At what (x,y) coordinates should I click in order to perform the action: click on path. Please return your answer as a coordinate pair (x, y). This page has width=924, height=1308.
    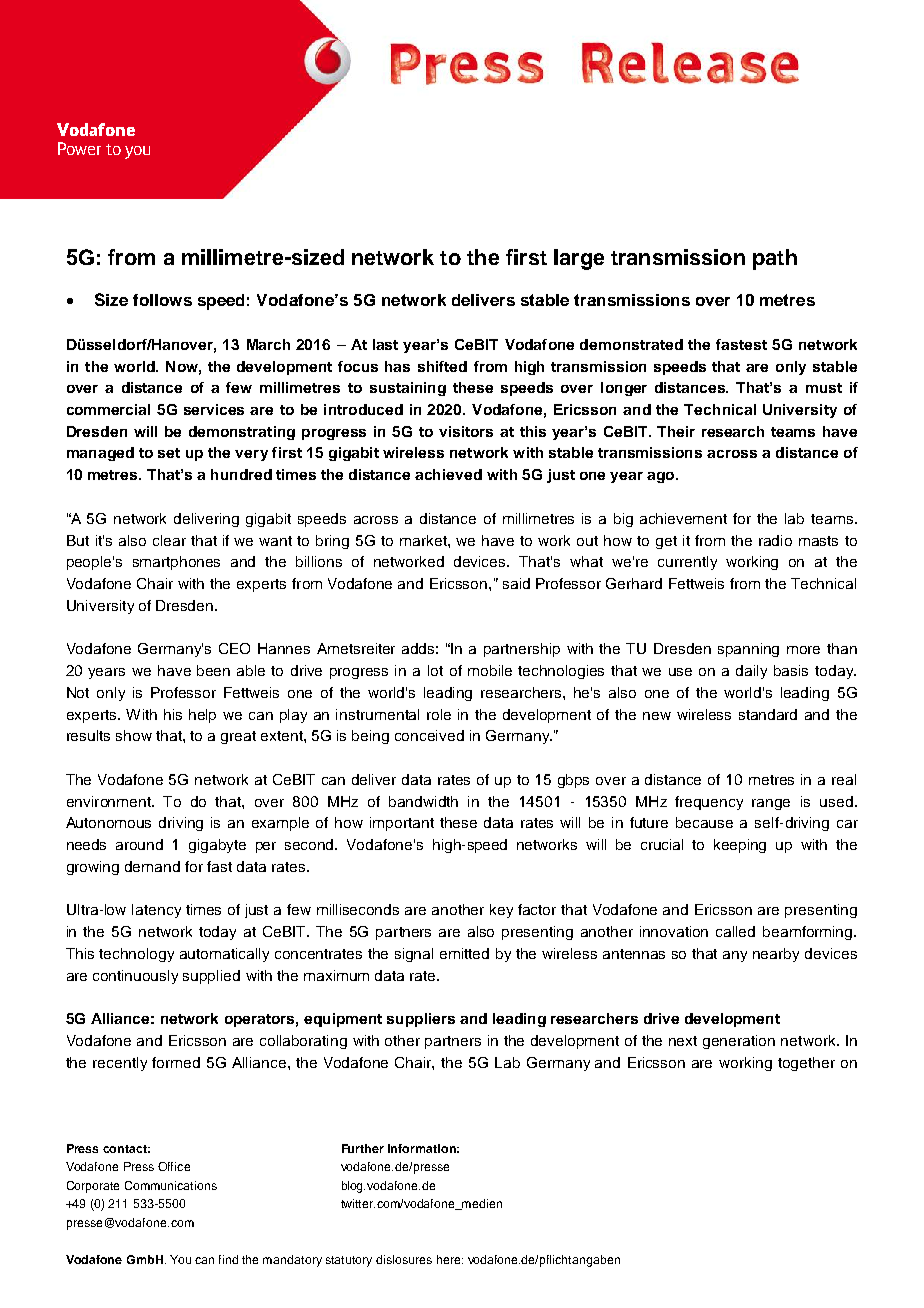
    Looking at the image, I should click on (775, 259).
